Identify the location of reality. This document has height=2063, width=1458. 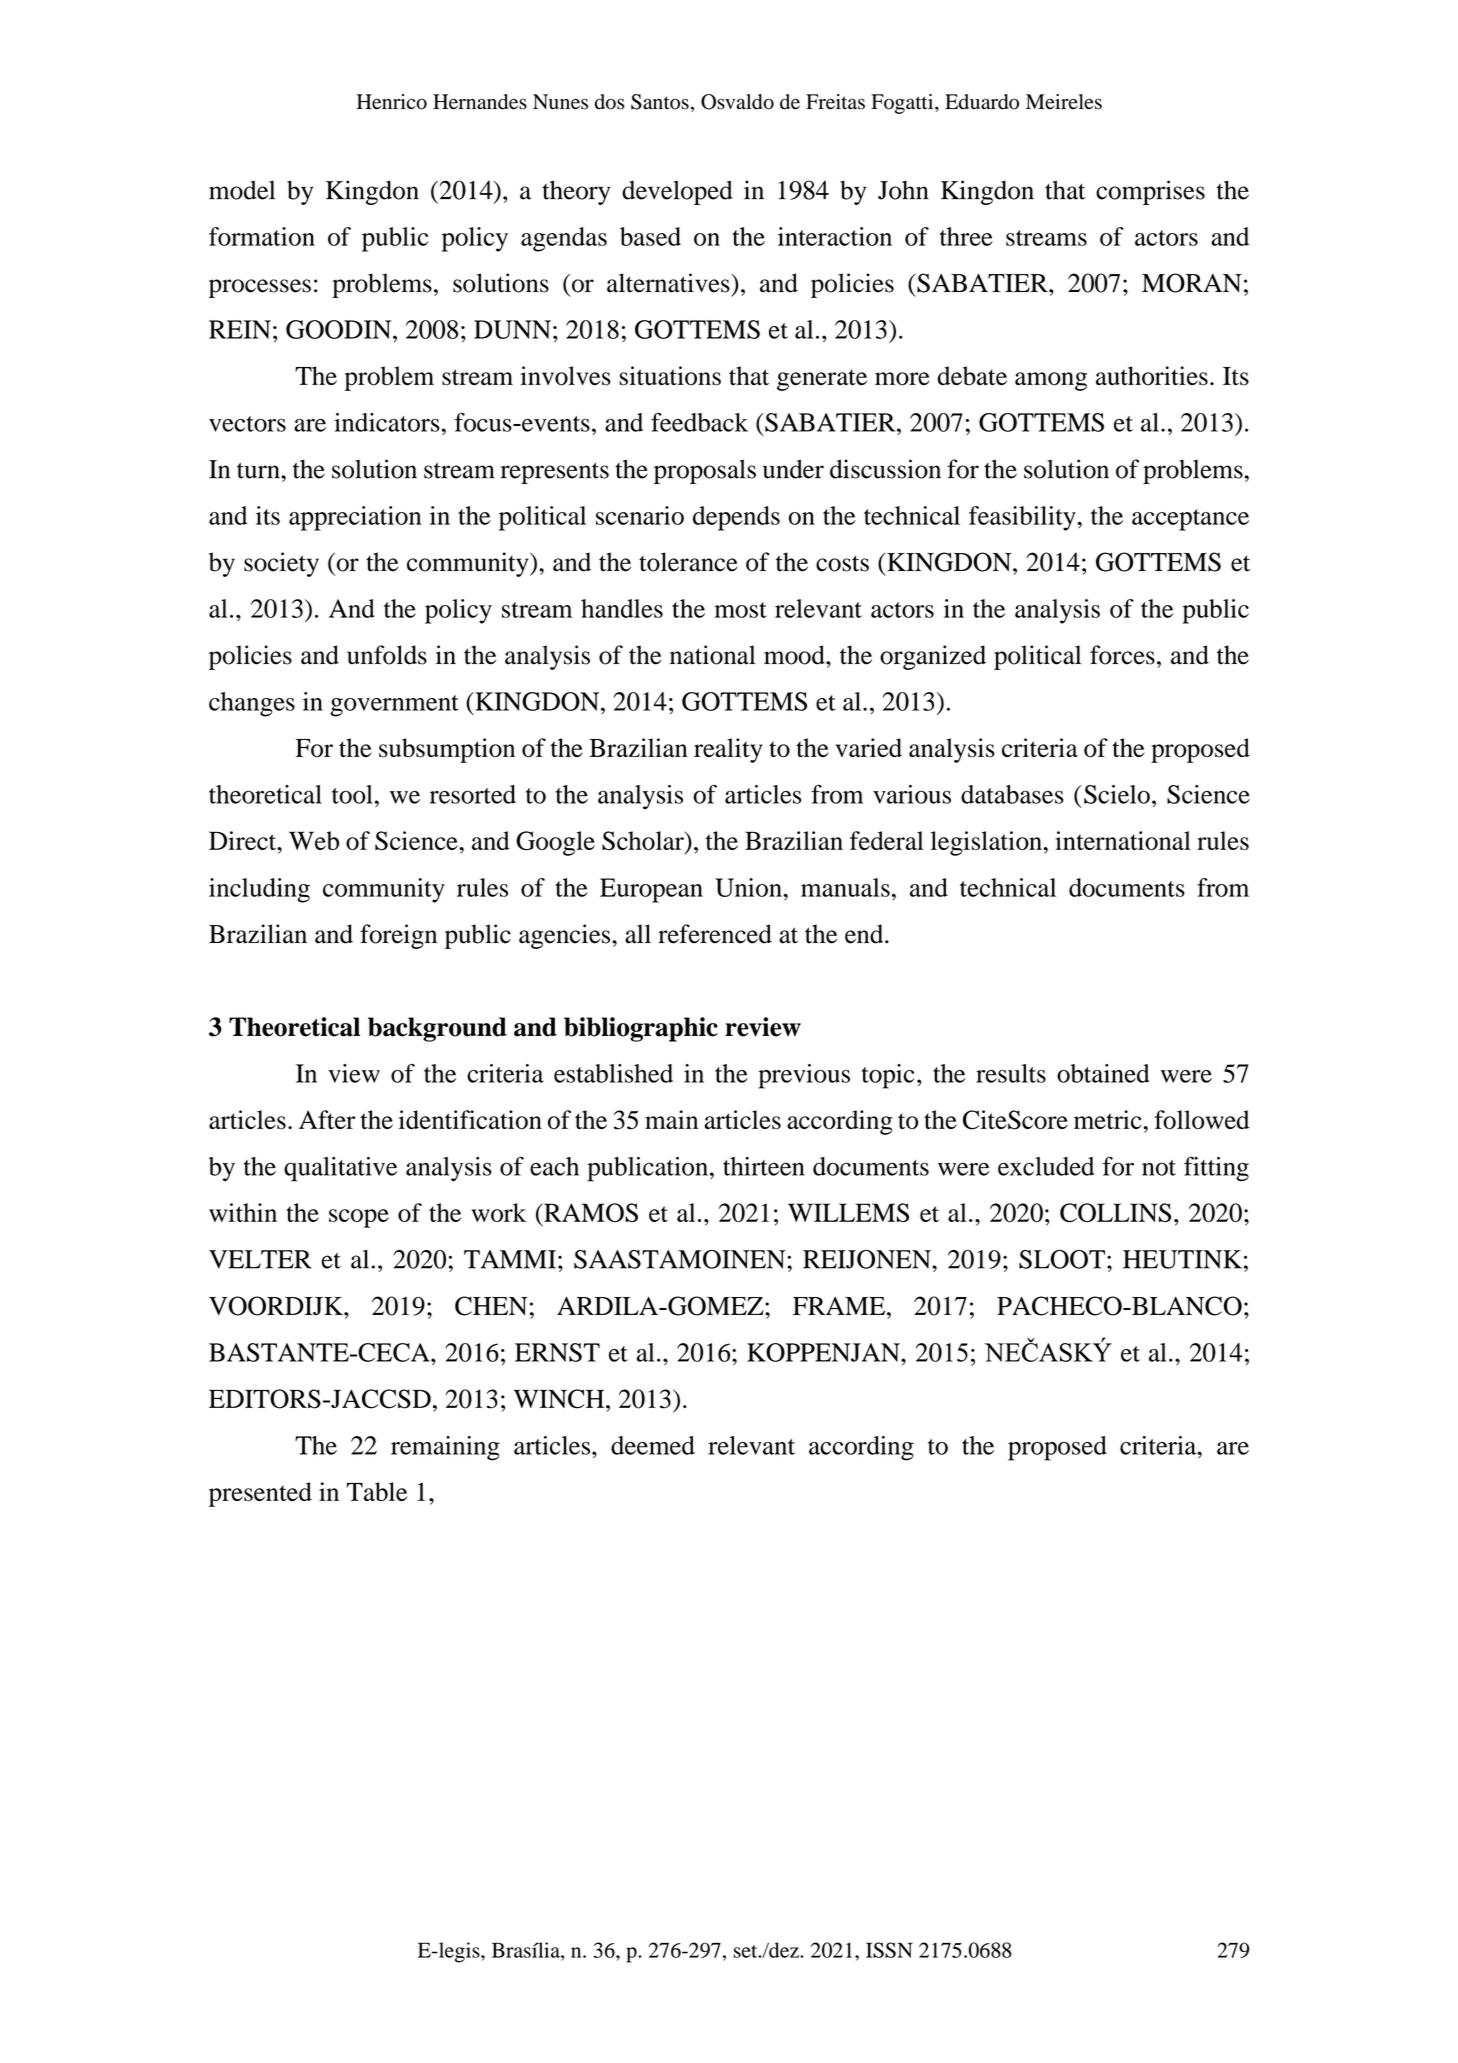
(728, 750).
